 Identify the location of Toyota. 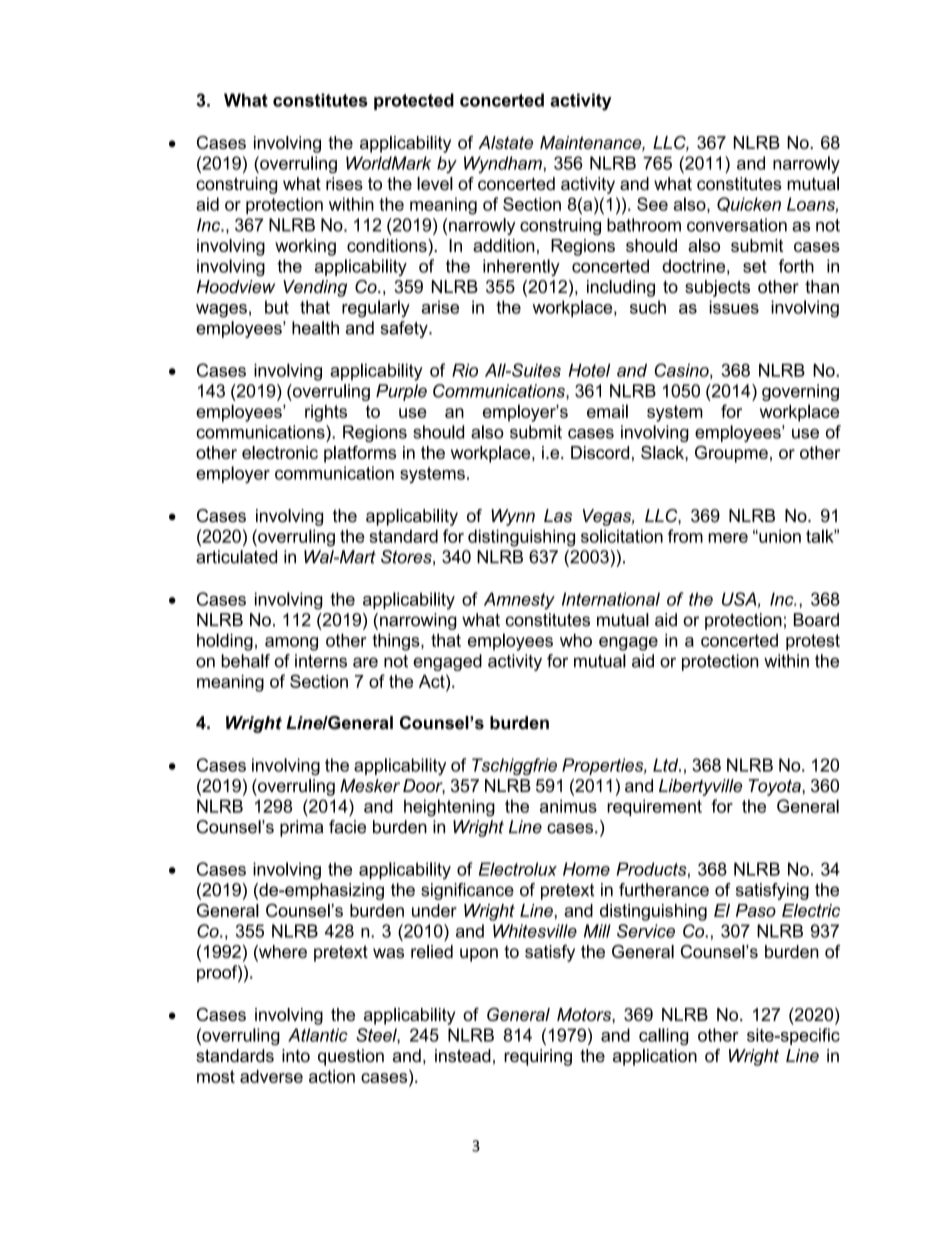
(776, 787).
